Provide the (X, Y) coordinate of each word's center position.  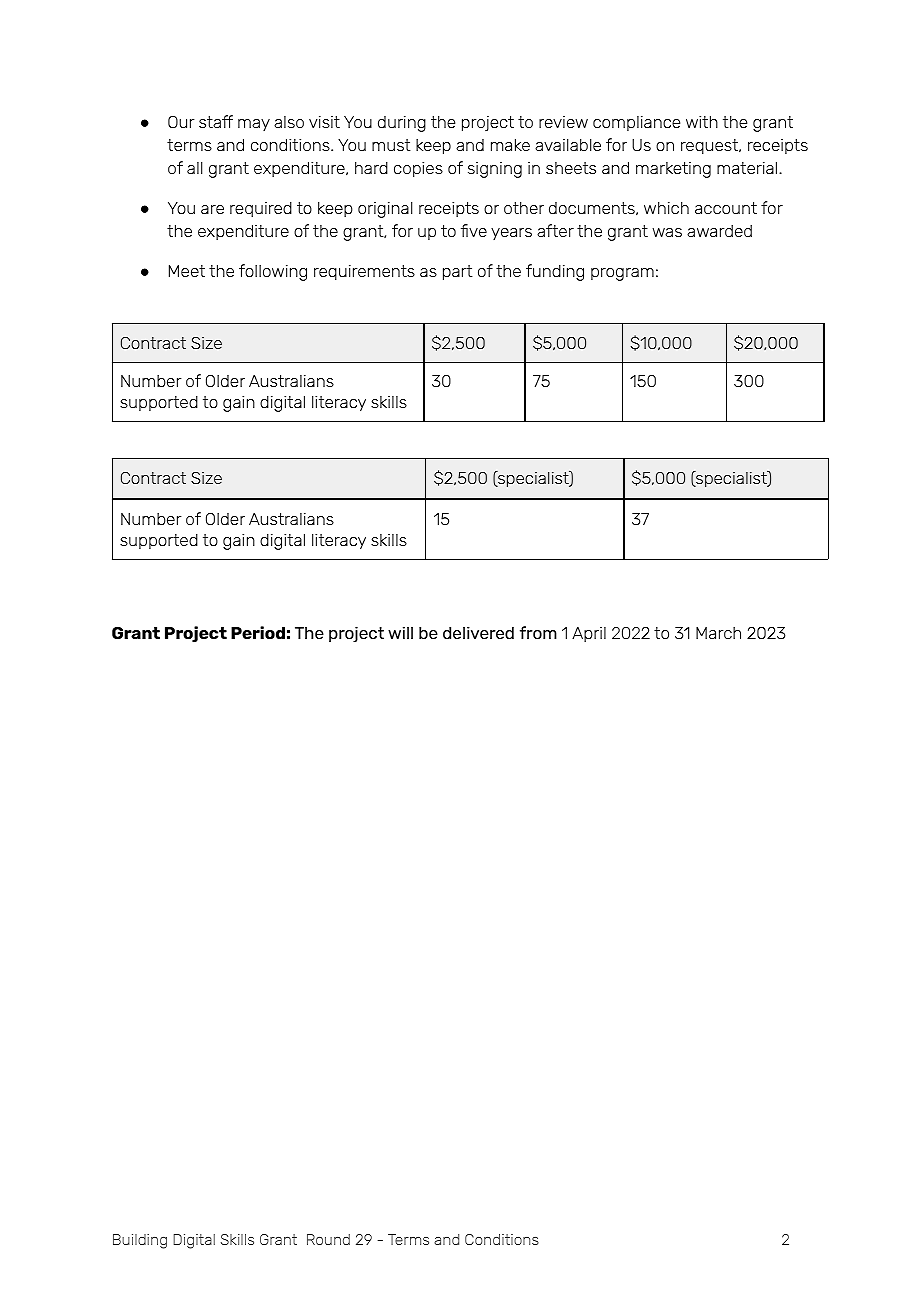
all (194, 168)
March (718, 633)
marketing (673, 170)
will (400, 632)
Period (258, 632)
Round (328, 1239)
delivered (478, 632)
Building (140, 1241)
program (622, 274)
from (538, 632)
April (589, 634)
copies (418, 169)
